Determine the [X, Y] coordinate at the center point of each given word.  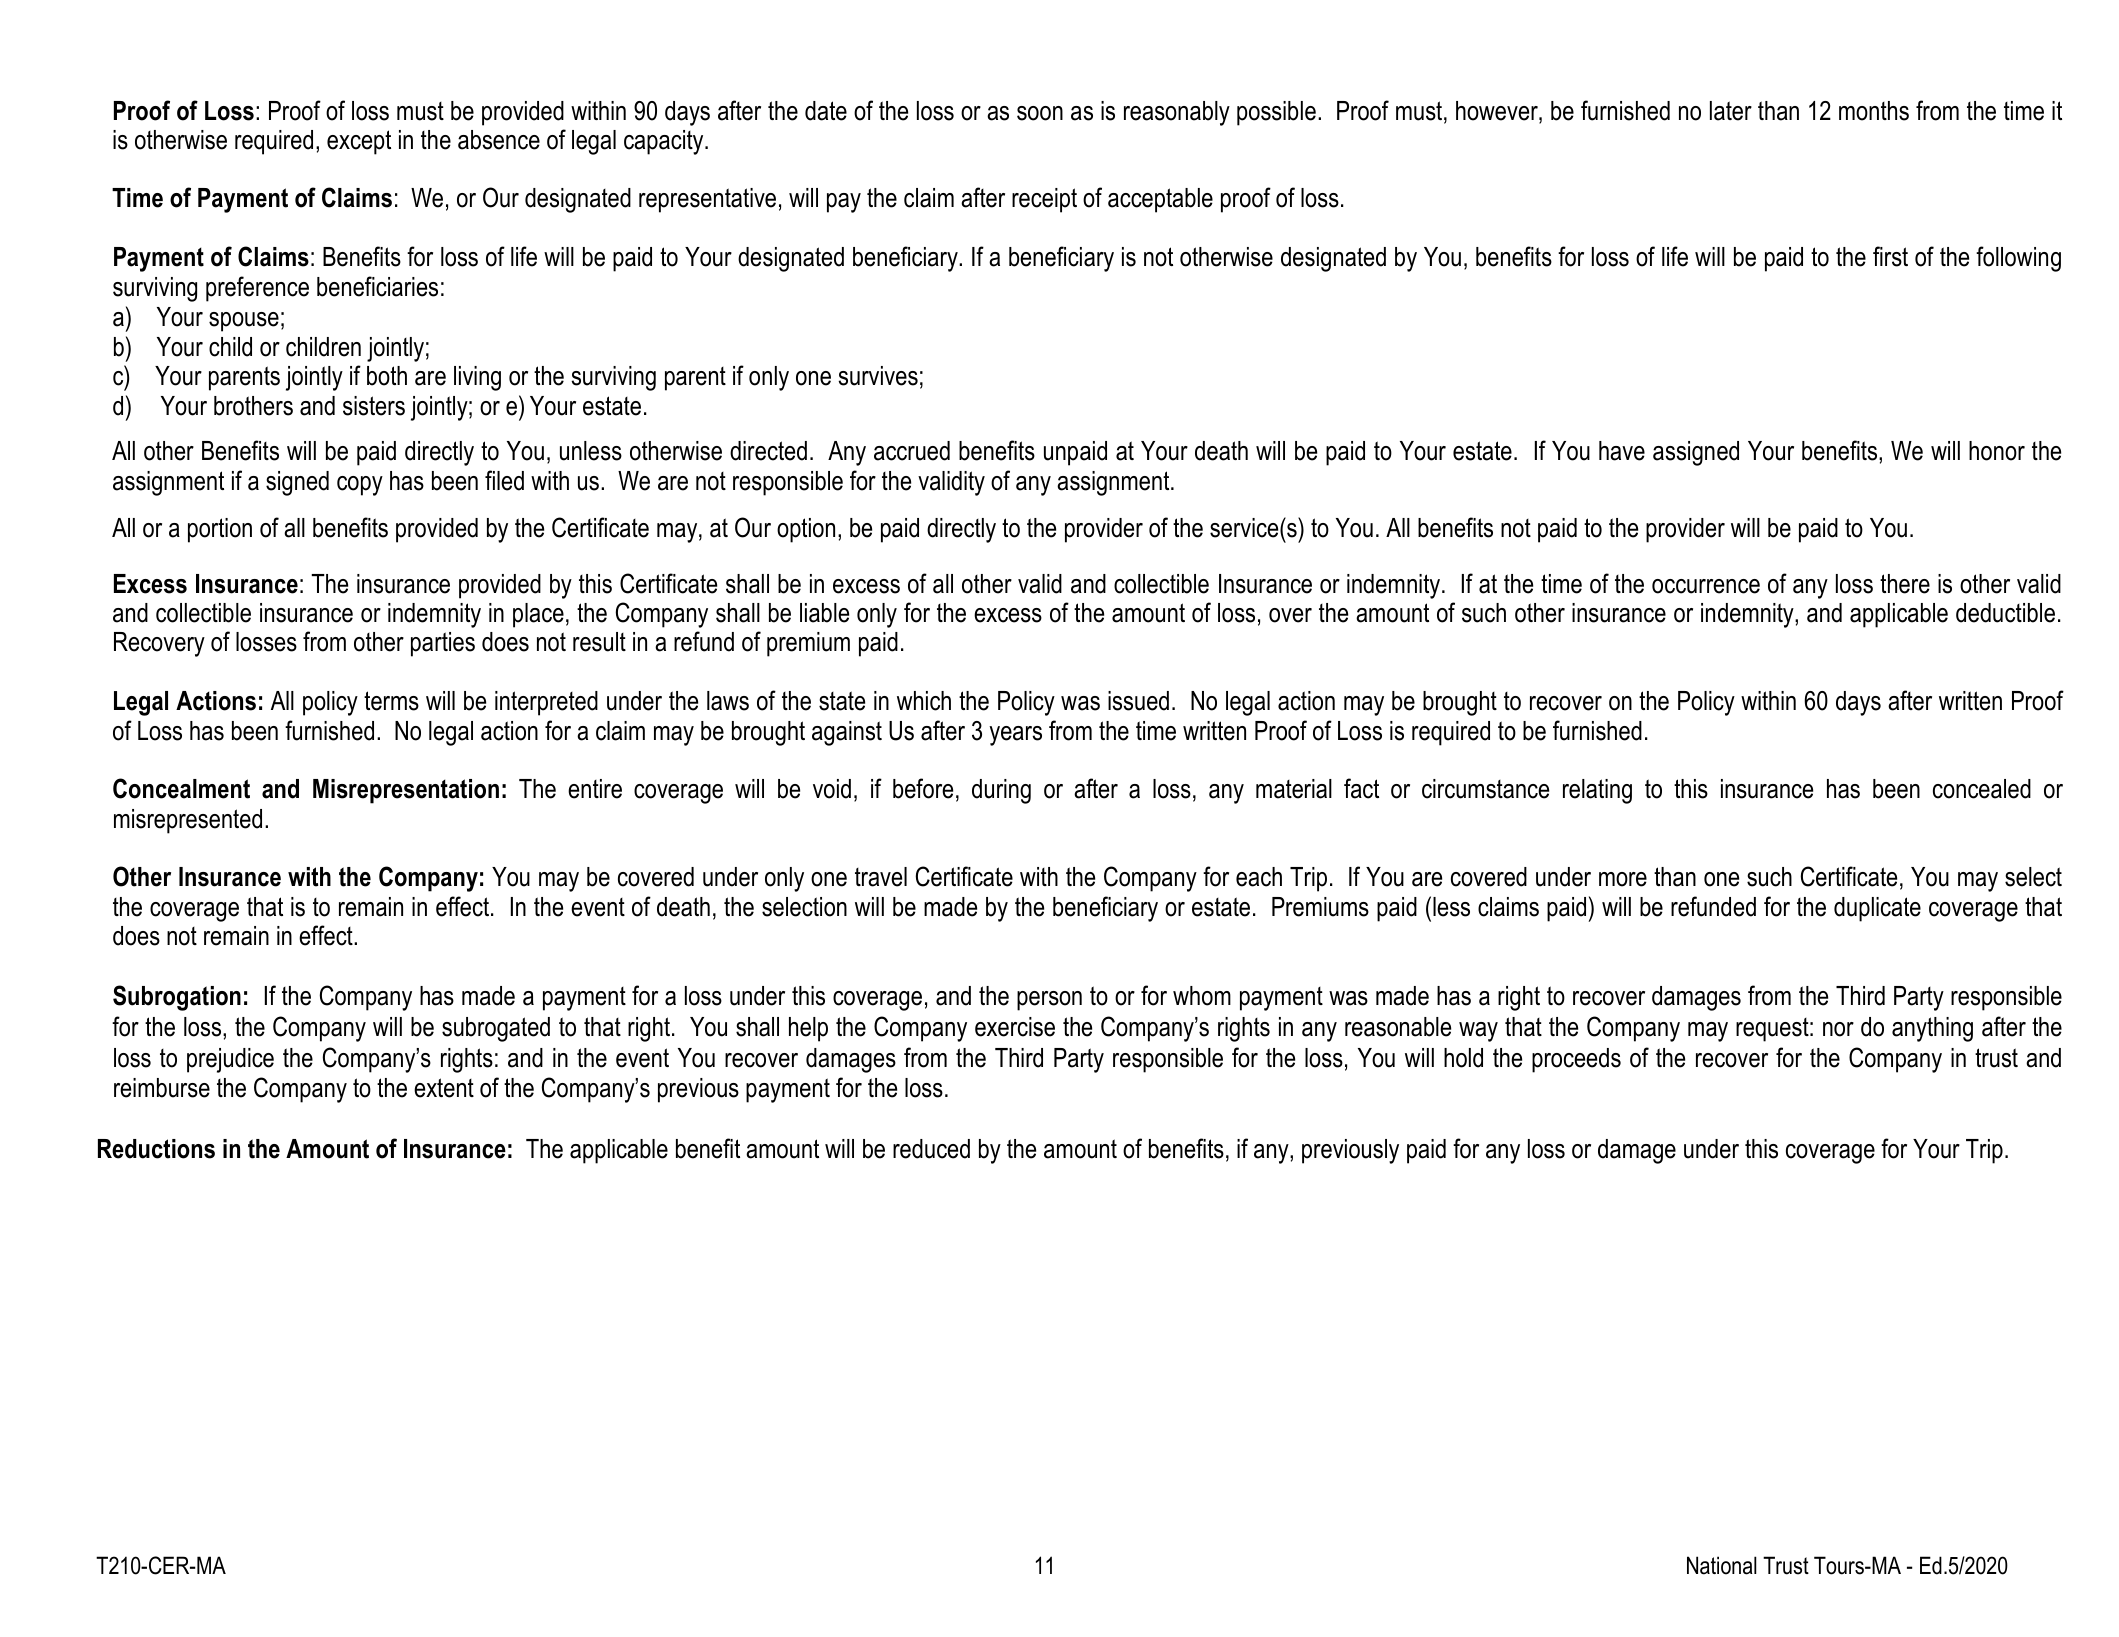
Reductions [156, 1149]
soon [1040, 113]
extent [444, 1088]
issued [1138, 701]
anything [1932, 1029]
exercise [1015, 1027]
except [359, 142]
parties [443, 644]
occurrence [1706, 586]
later [1731, 111]
